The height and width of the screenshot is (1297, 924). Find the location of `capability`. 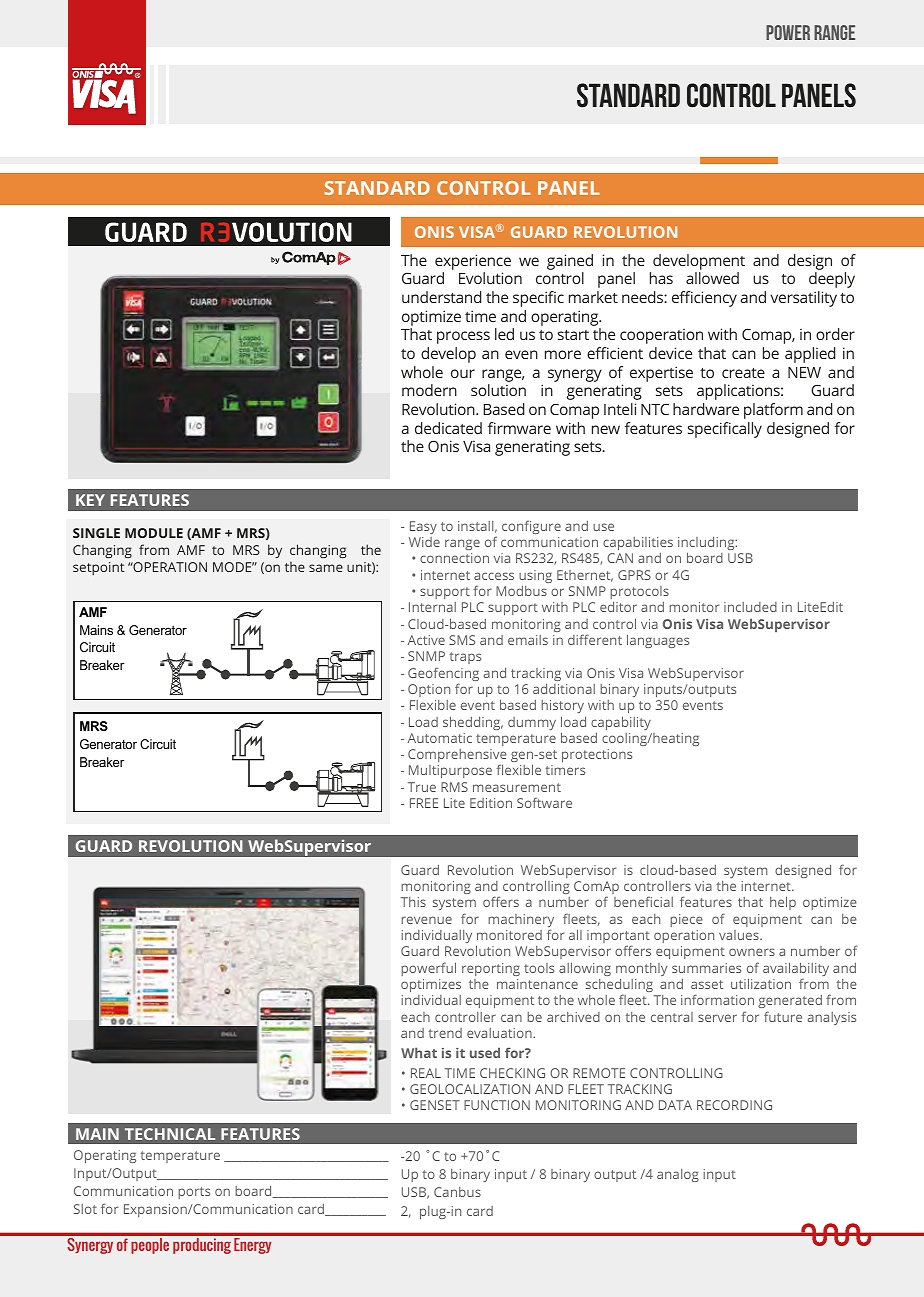

capability is located at coordinates (621, 723).
